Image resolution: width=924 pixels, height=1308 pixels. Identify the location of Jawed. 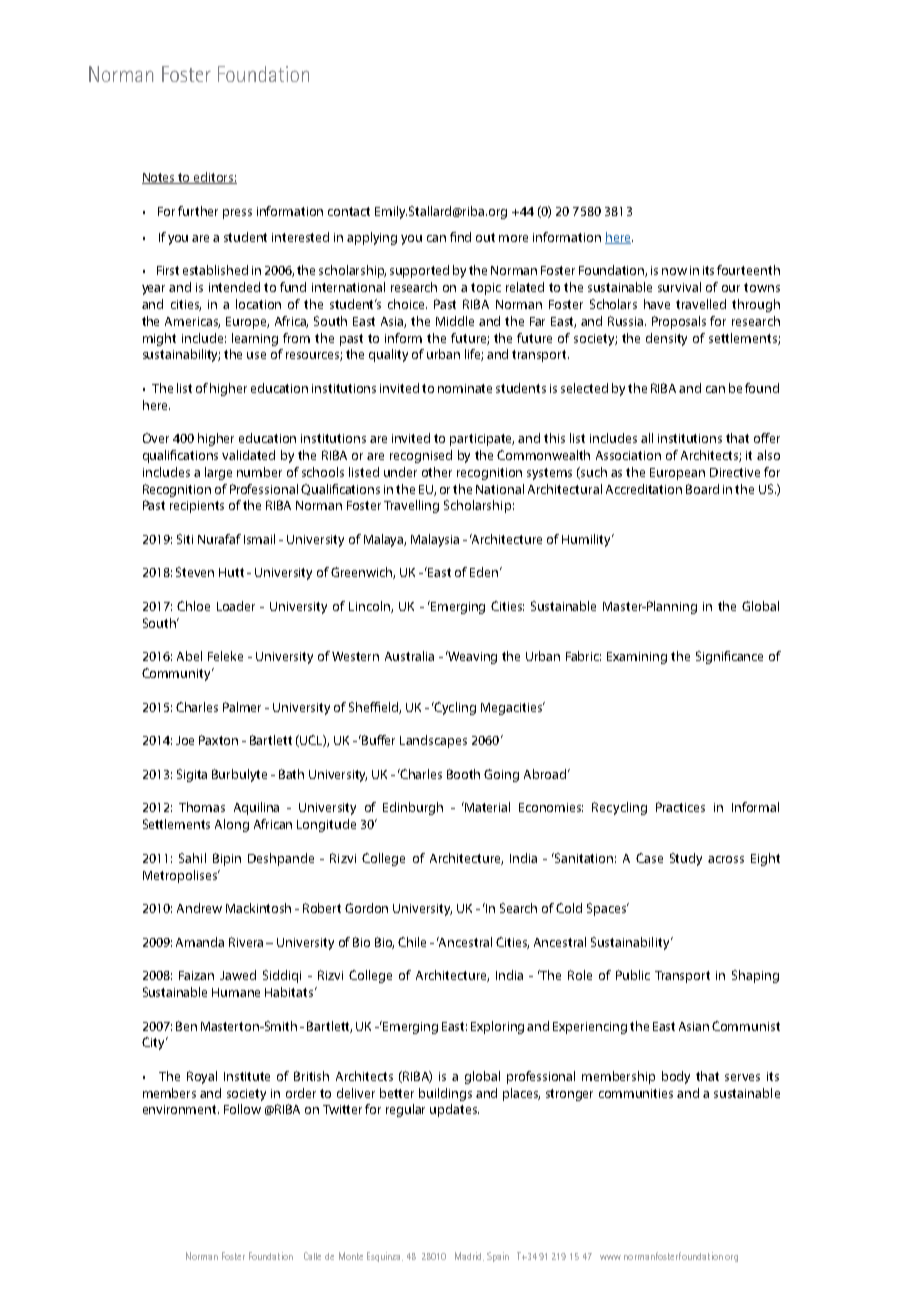
(238, 975).
